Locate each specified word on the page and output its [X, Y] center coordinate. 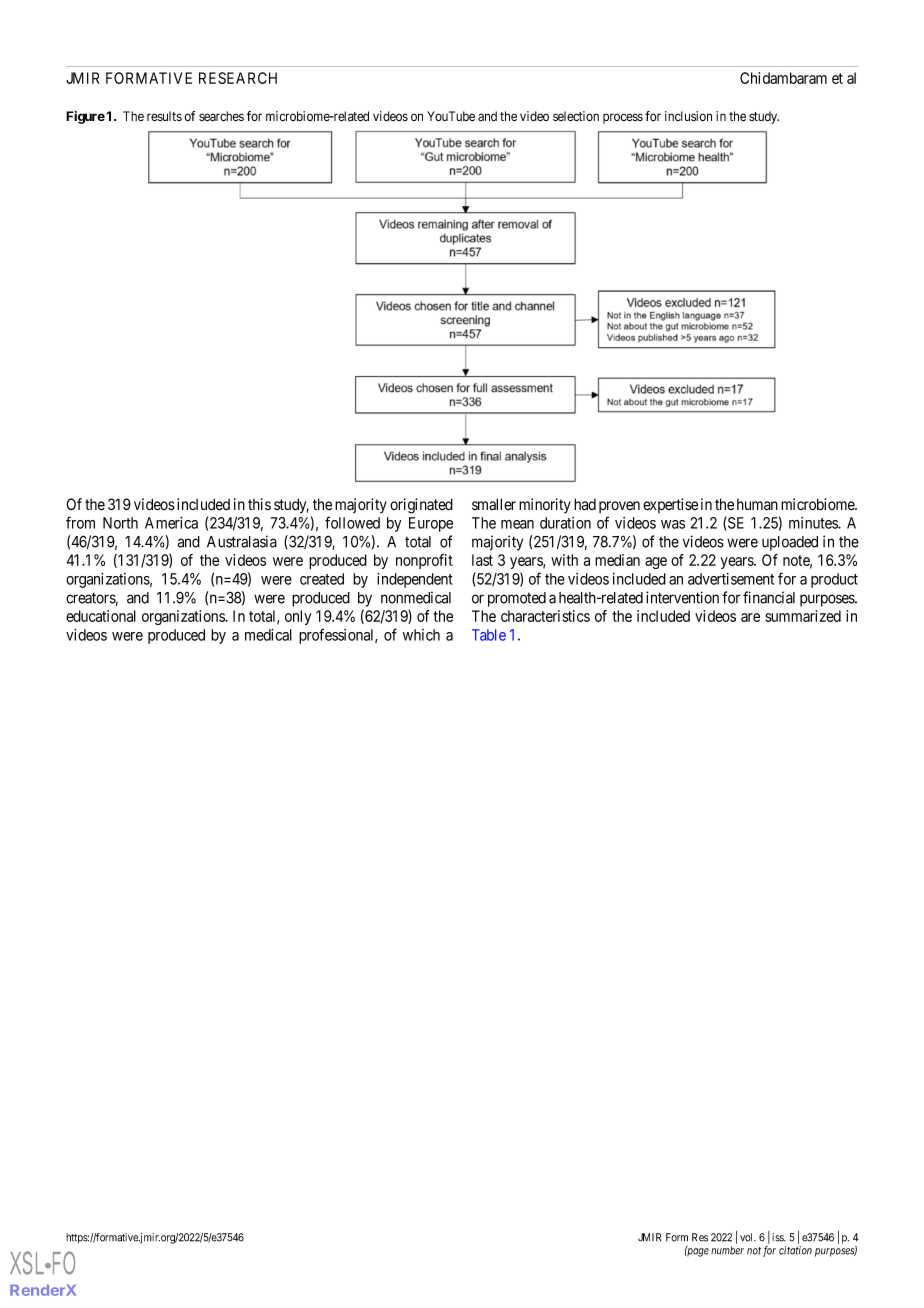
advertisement [731, 579]
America [171, 523]
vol [748, 1237]
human [757, 505]
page [697, 1252]
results [164, 116]
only [298, 617]
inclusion [688, 116]
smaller [494, 504]
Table [489, 635]
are [750, 617]
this [259, 504]
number [727, 1250]
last [482, 560]
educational [101, 616]
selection [576, 116]
